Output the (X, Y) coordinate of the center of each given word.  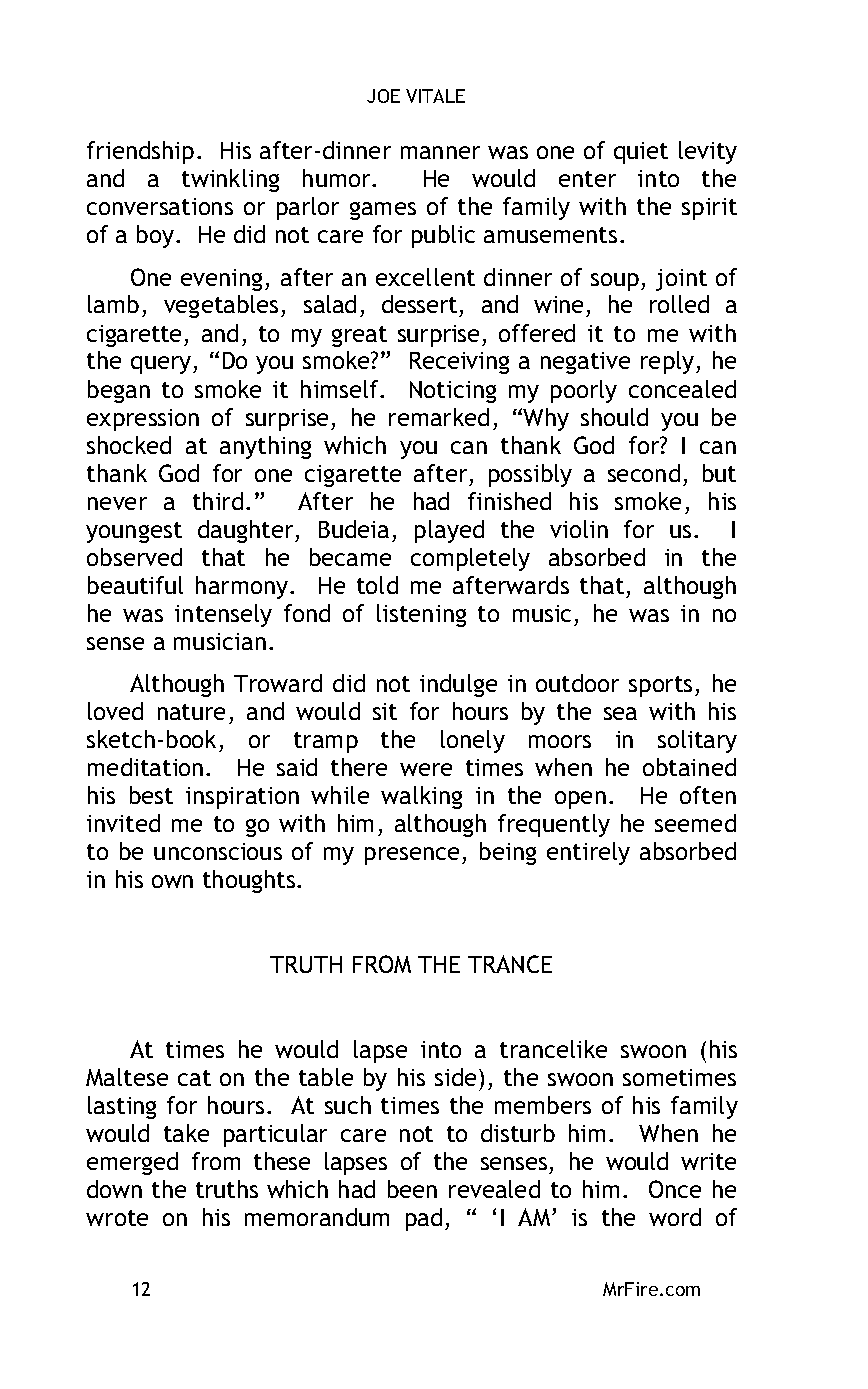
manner (440, 152)
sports (660, 686)
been (412, 1189)
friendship (140, 152)
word (675, 1217)
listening (421, 615)
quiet (641, 153)
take (186, 1133)
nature (191, 712)
